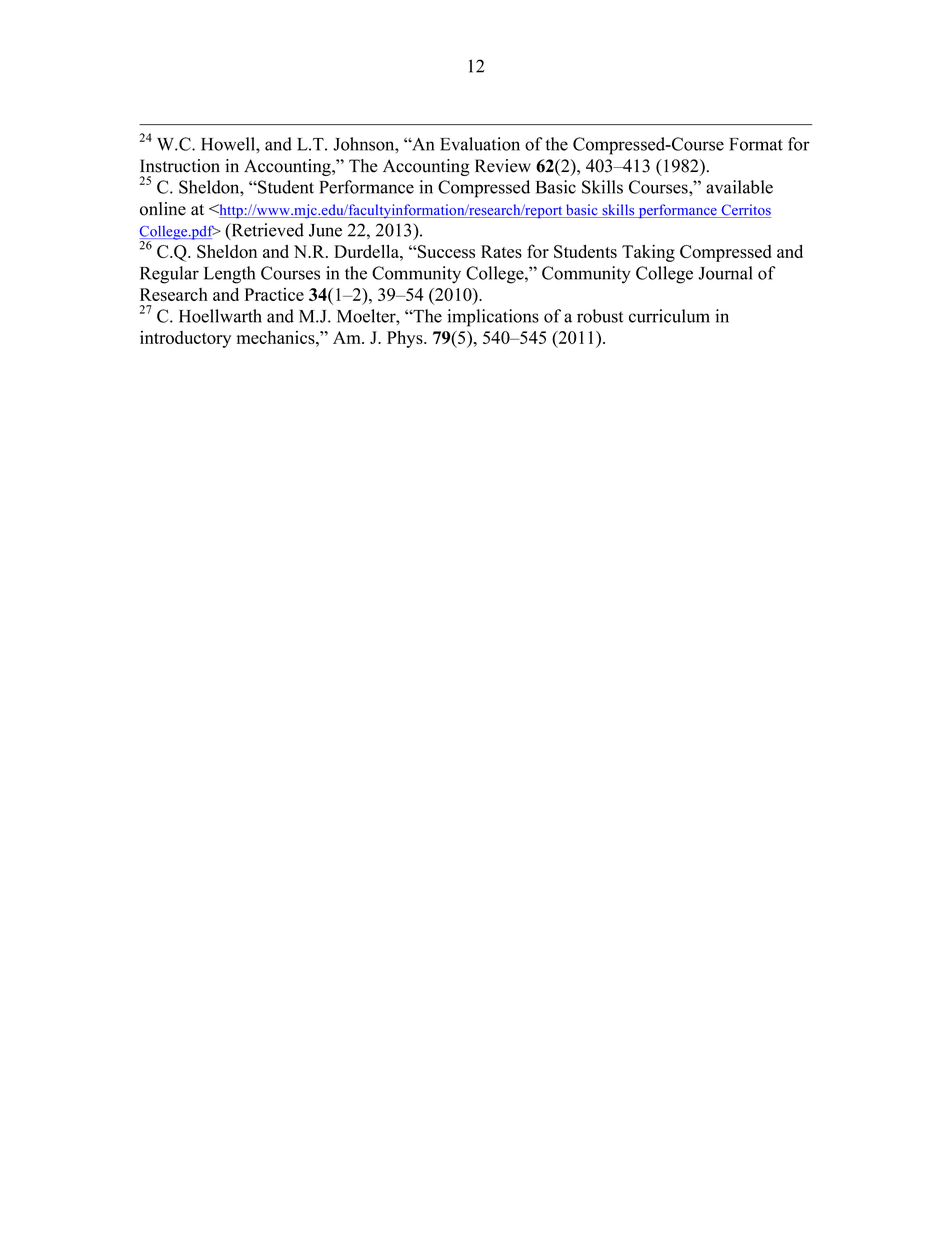 This document has width=952, height=1233. What do you see at coordinates (445, 251) in the document?
I see `Success` at bounding box center [445, 251].
